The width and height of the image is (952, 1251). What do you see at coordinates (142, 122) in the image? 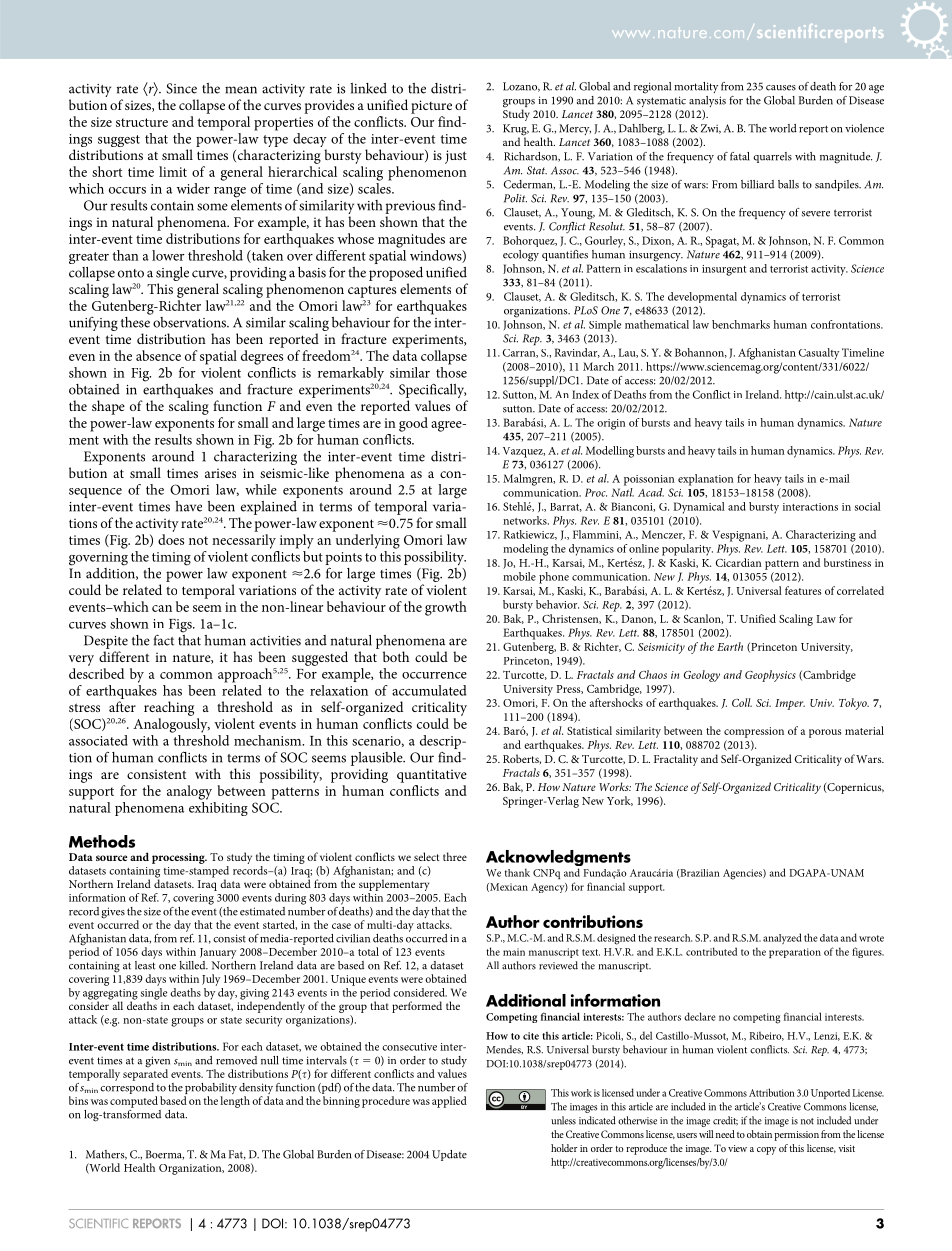
I see `structure` at bounding box center [142, 122].
